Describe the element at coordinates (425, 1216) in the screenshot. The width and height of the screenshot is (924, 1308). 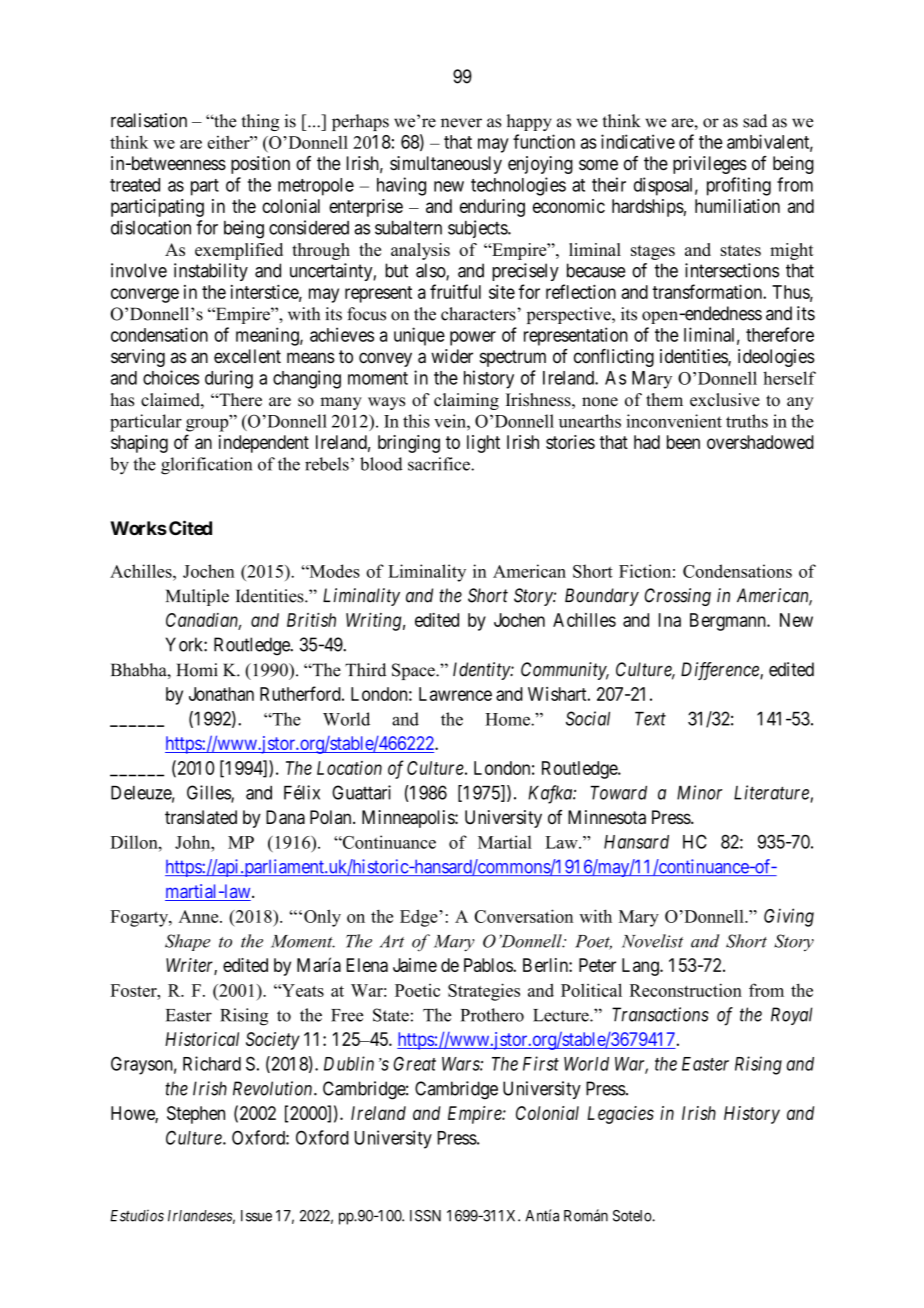
I see `ISSN` at that location.
